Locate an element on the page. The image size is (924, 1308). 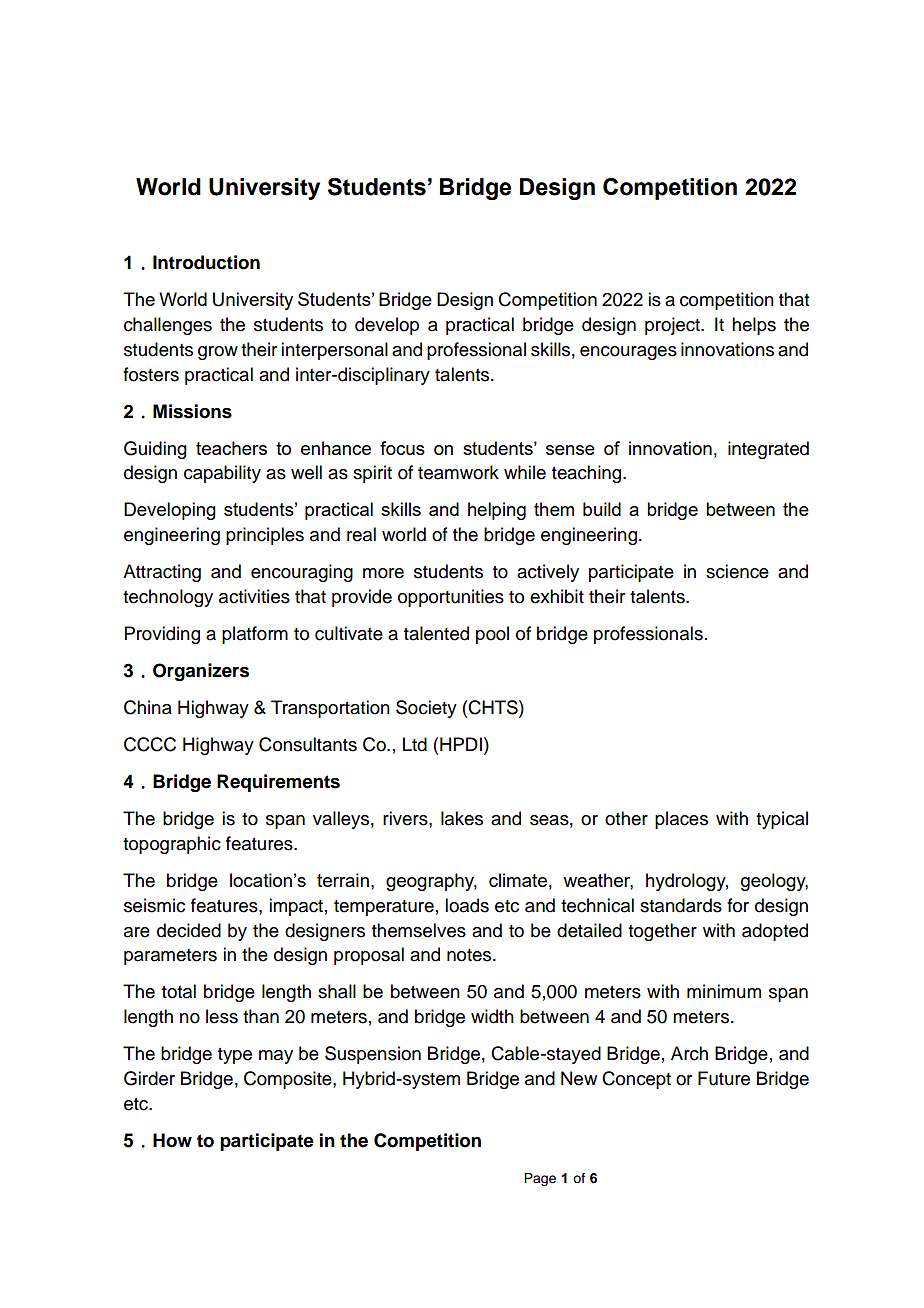
together is located at coordinates (662, 932).
